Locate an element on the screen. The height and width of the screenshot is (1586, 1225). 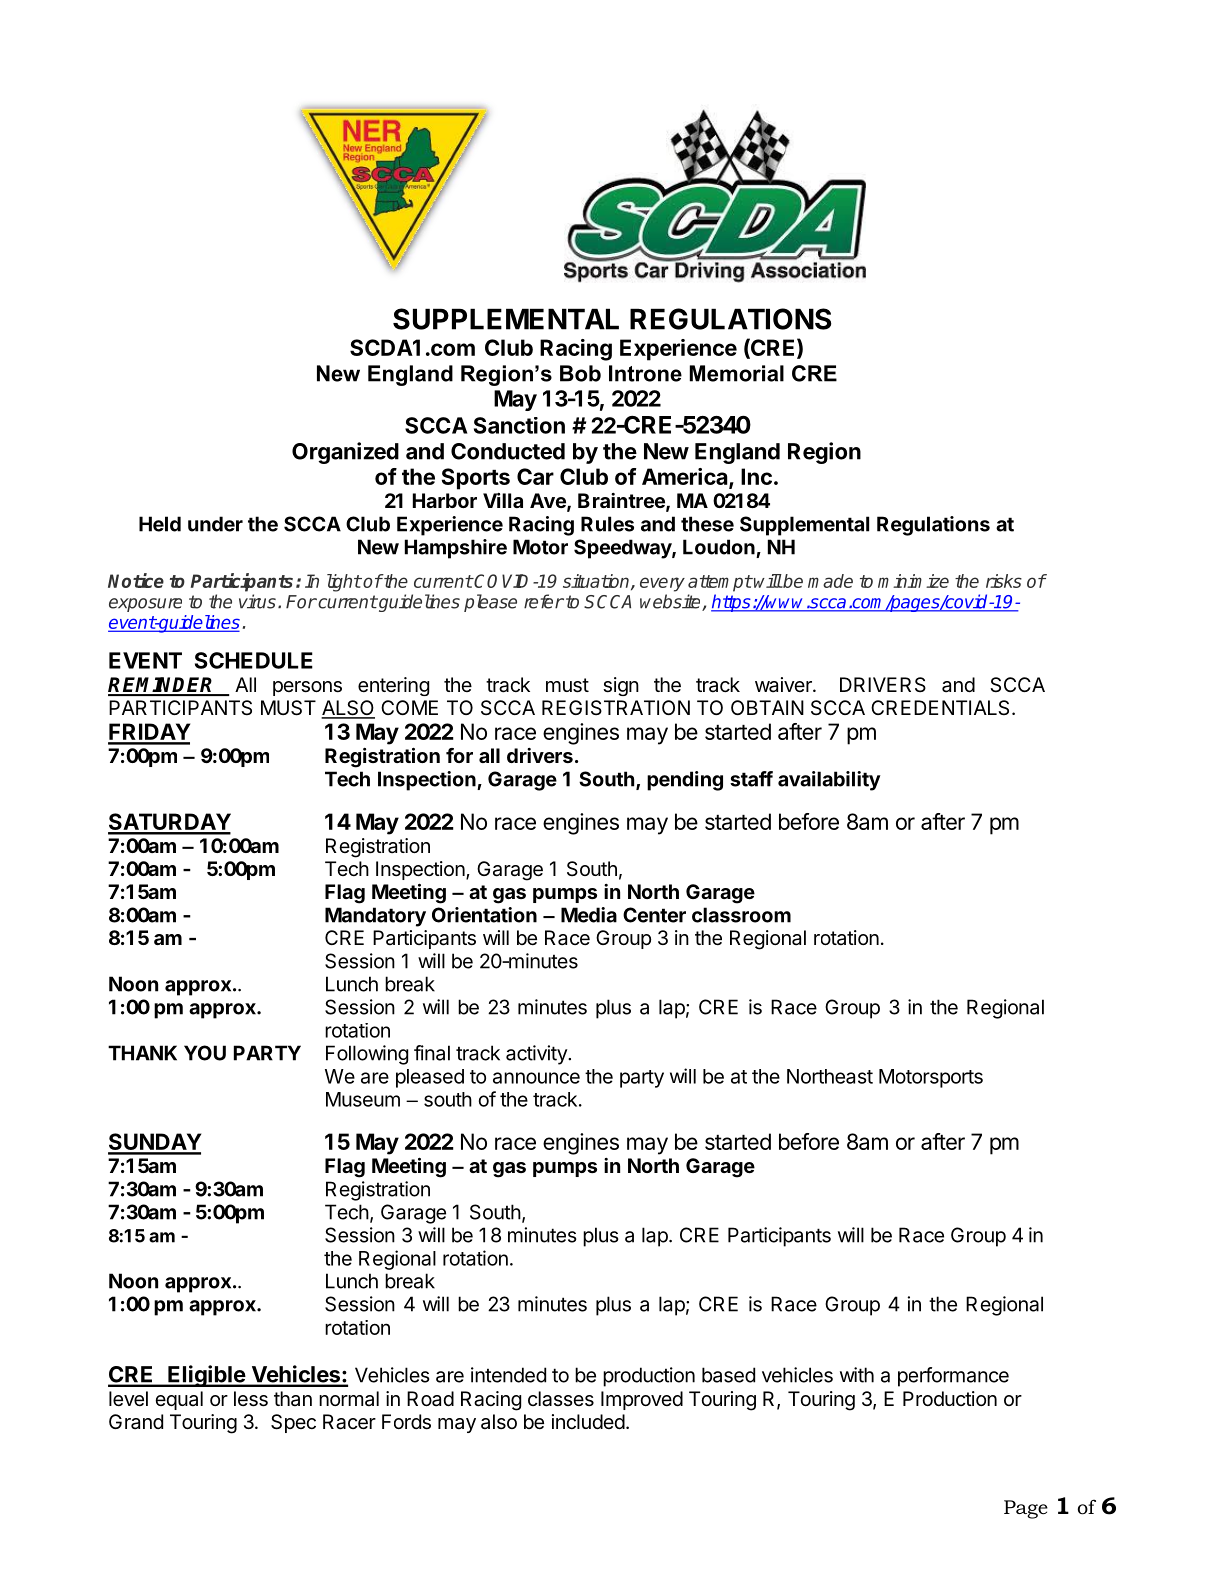
performance is located at coordinates (953, 1377).
